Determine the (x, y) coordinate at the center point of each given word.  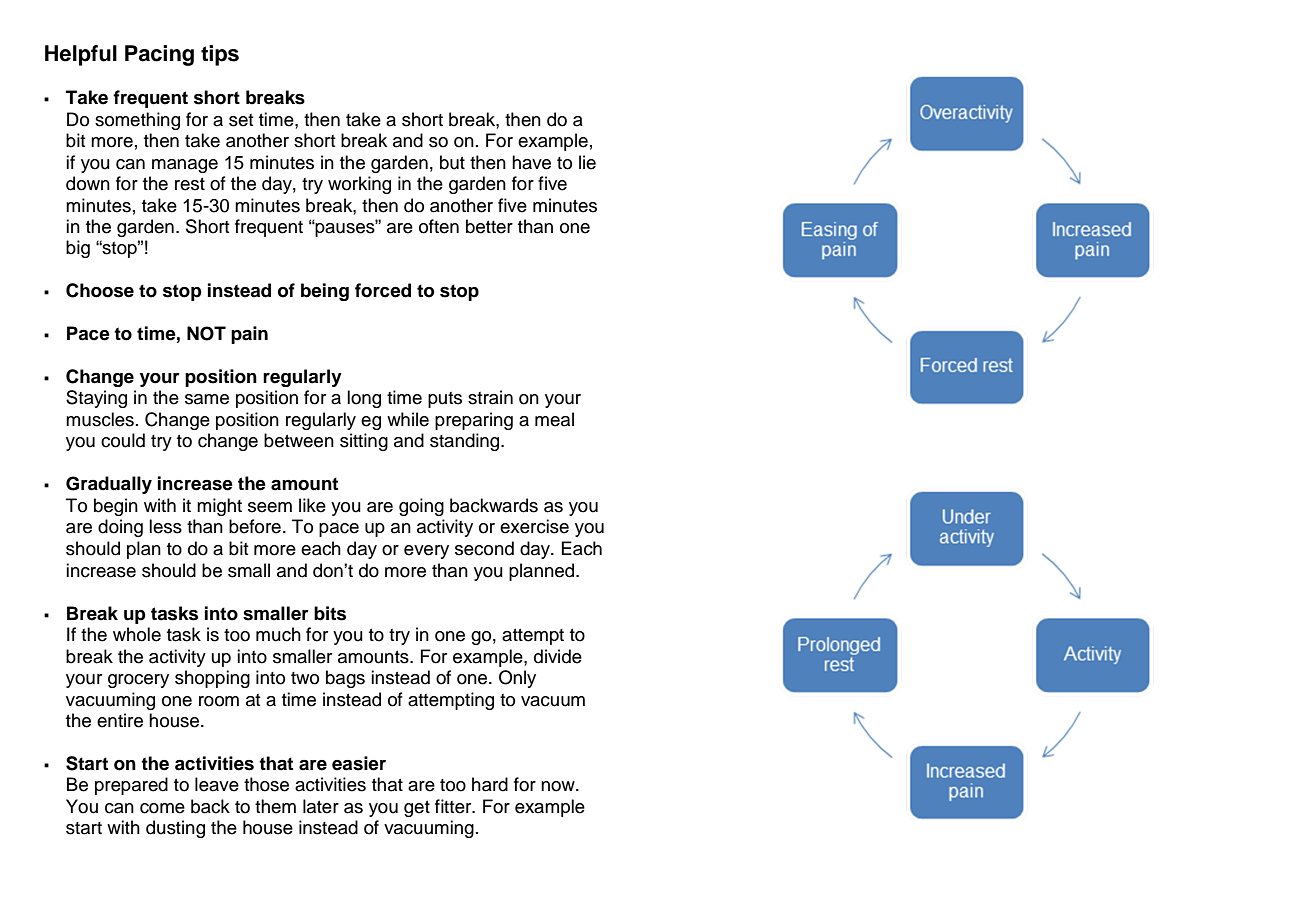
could (123, 440)
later (321, 806)
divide (558, 656)
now (559, 786)
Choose (100, 290)
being (325, 292)
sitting (364, 442)
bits (330, 613)
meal (554, 419)
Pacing (159, 55)
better (489, 226)
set (241, 120)
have (531, 162)
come (162, 808)
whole (137, 634)
